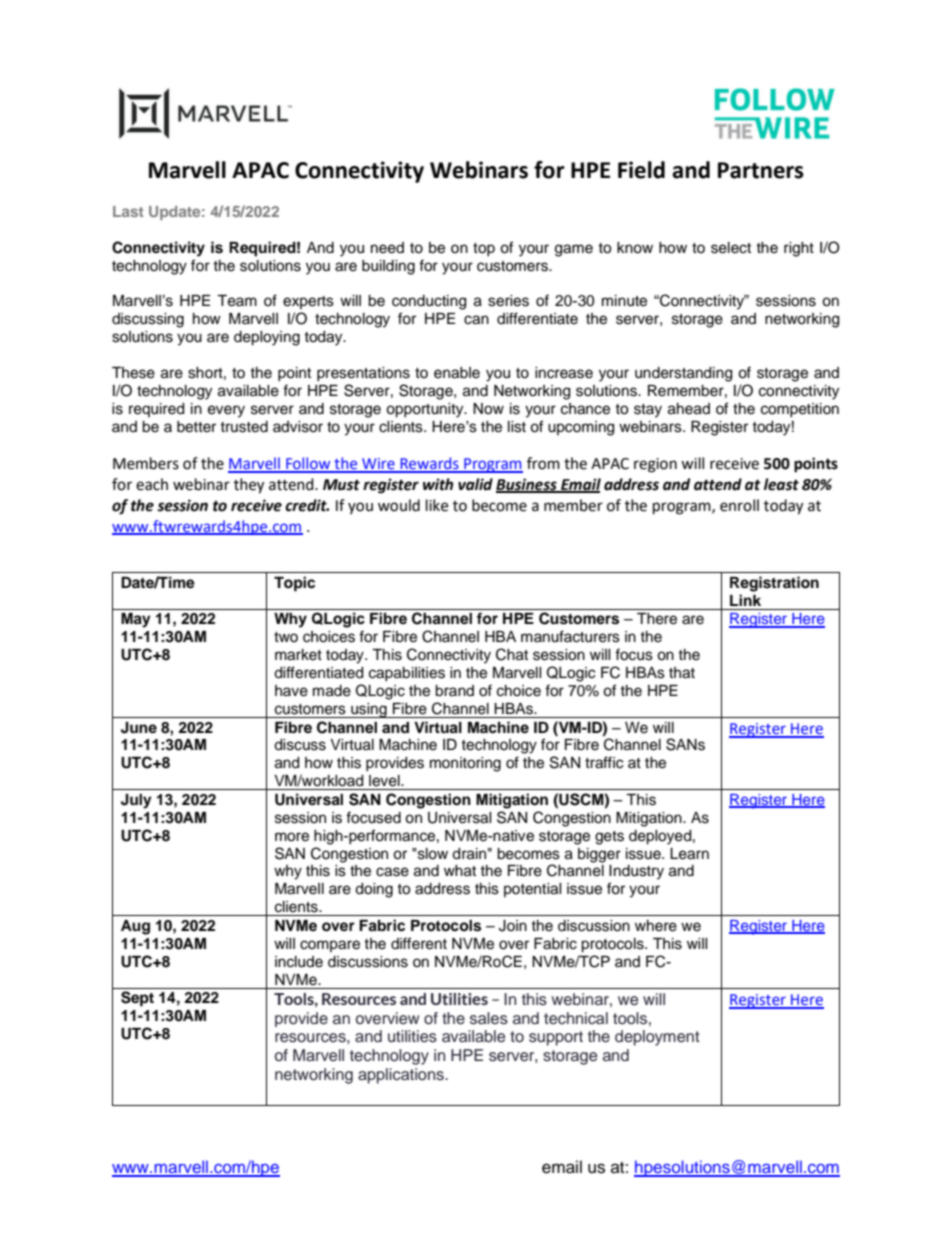 The height and width of the document is (1233, 952). I want to click on opportunity, so click(426, 410).
